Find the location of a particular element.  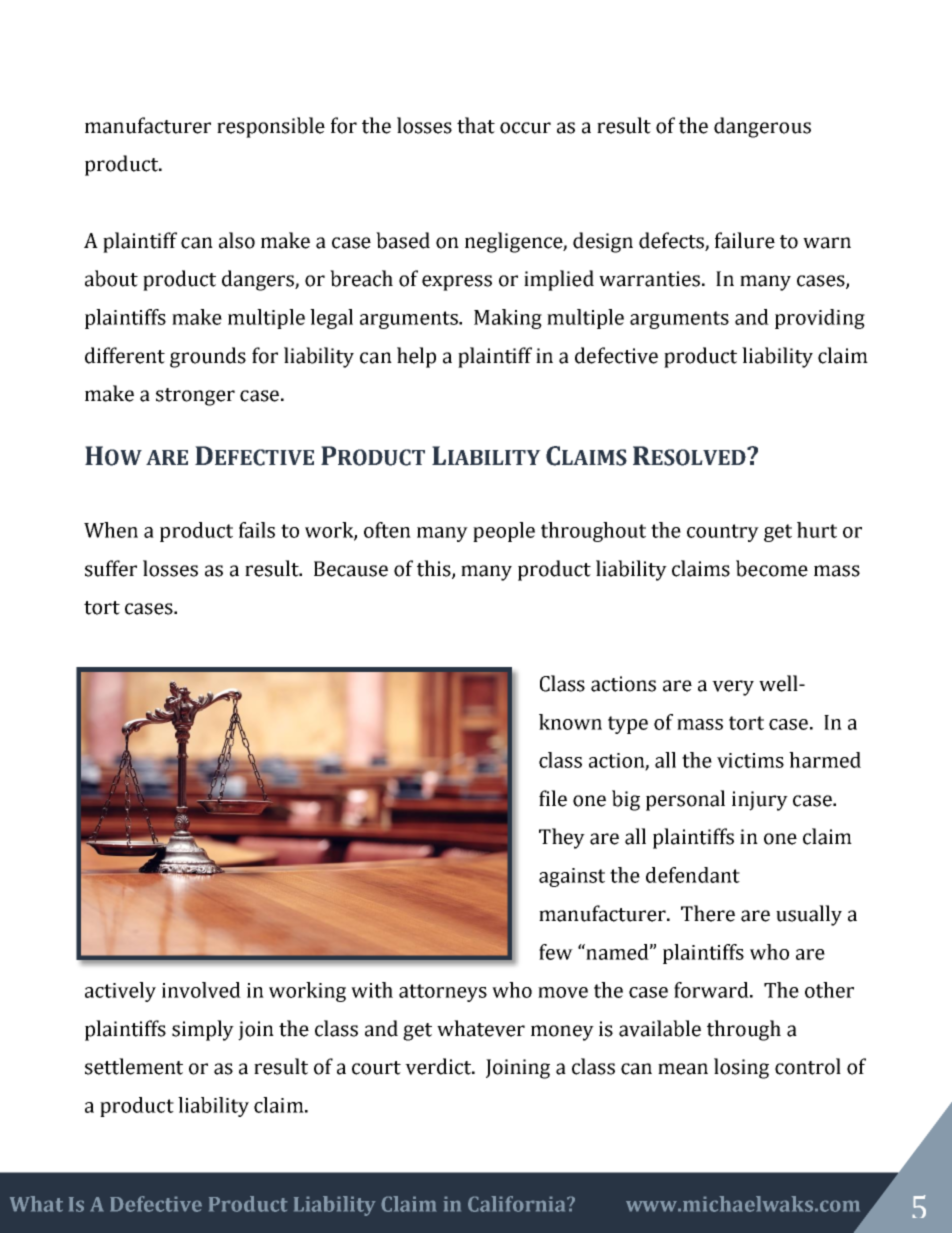

few is located at coordinates (556, 952).
